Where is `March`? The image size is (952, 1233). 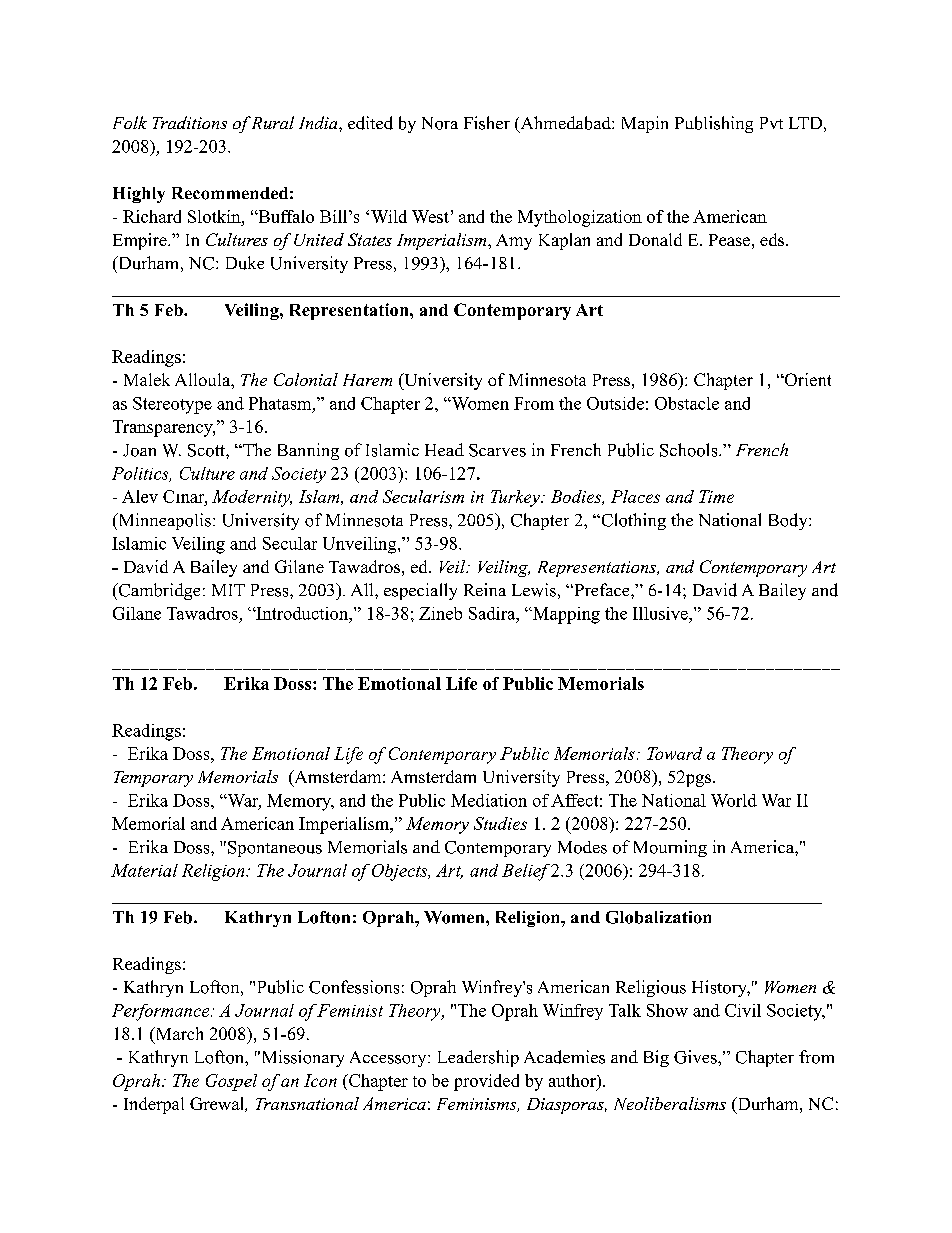 March is located at coordinates (178, 1035).
